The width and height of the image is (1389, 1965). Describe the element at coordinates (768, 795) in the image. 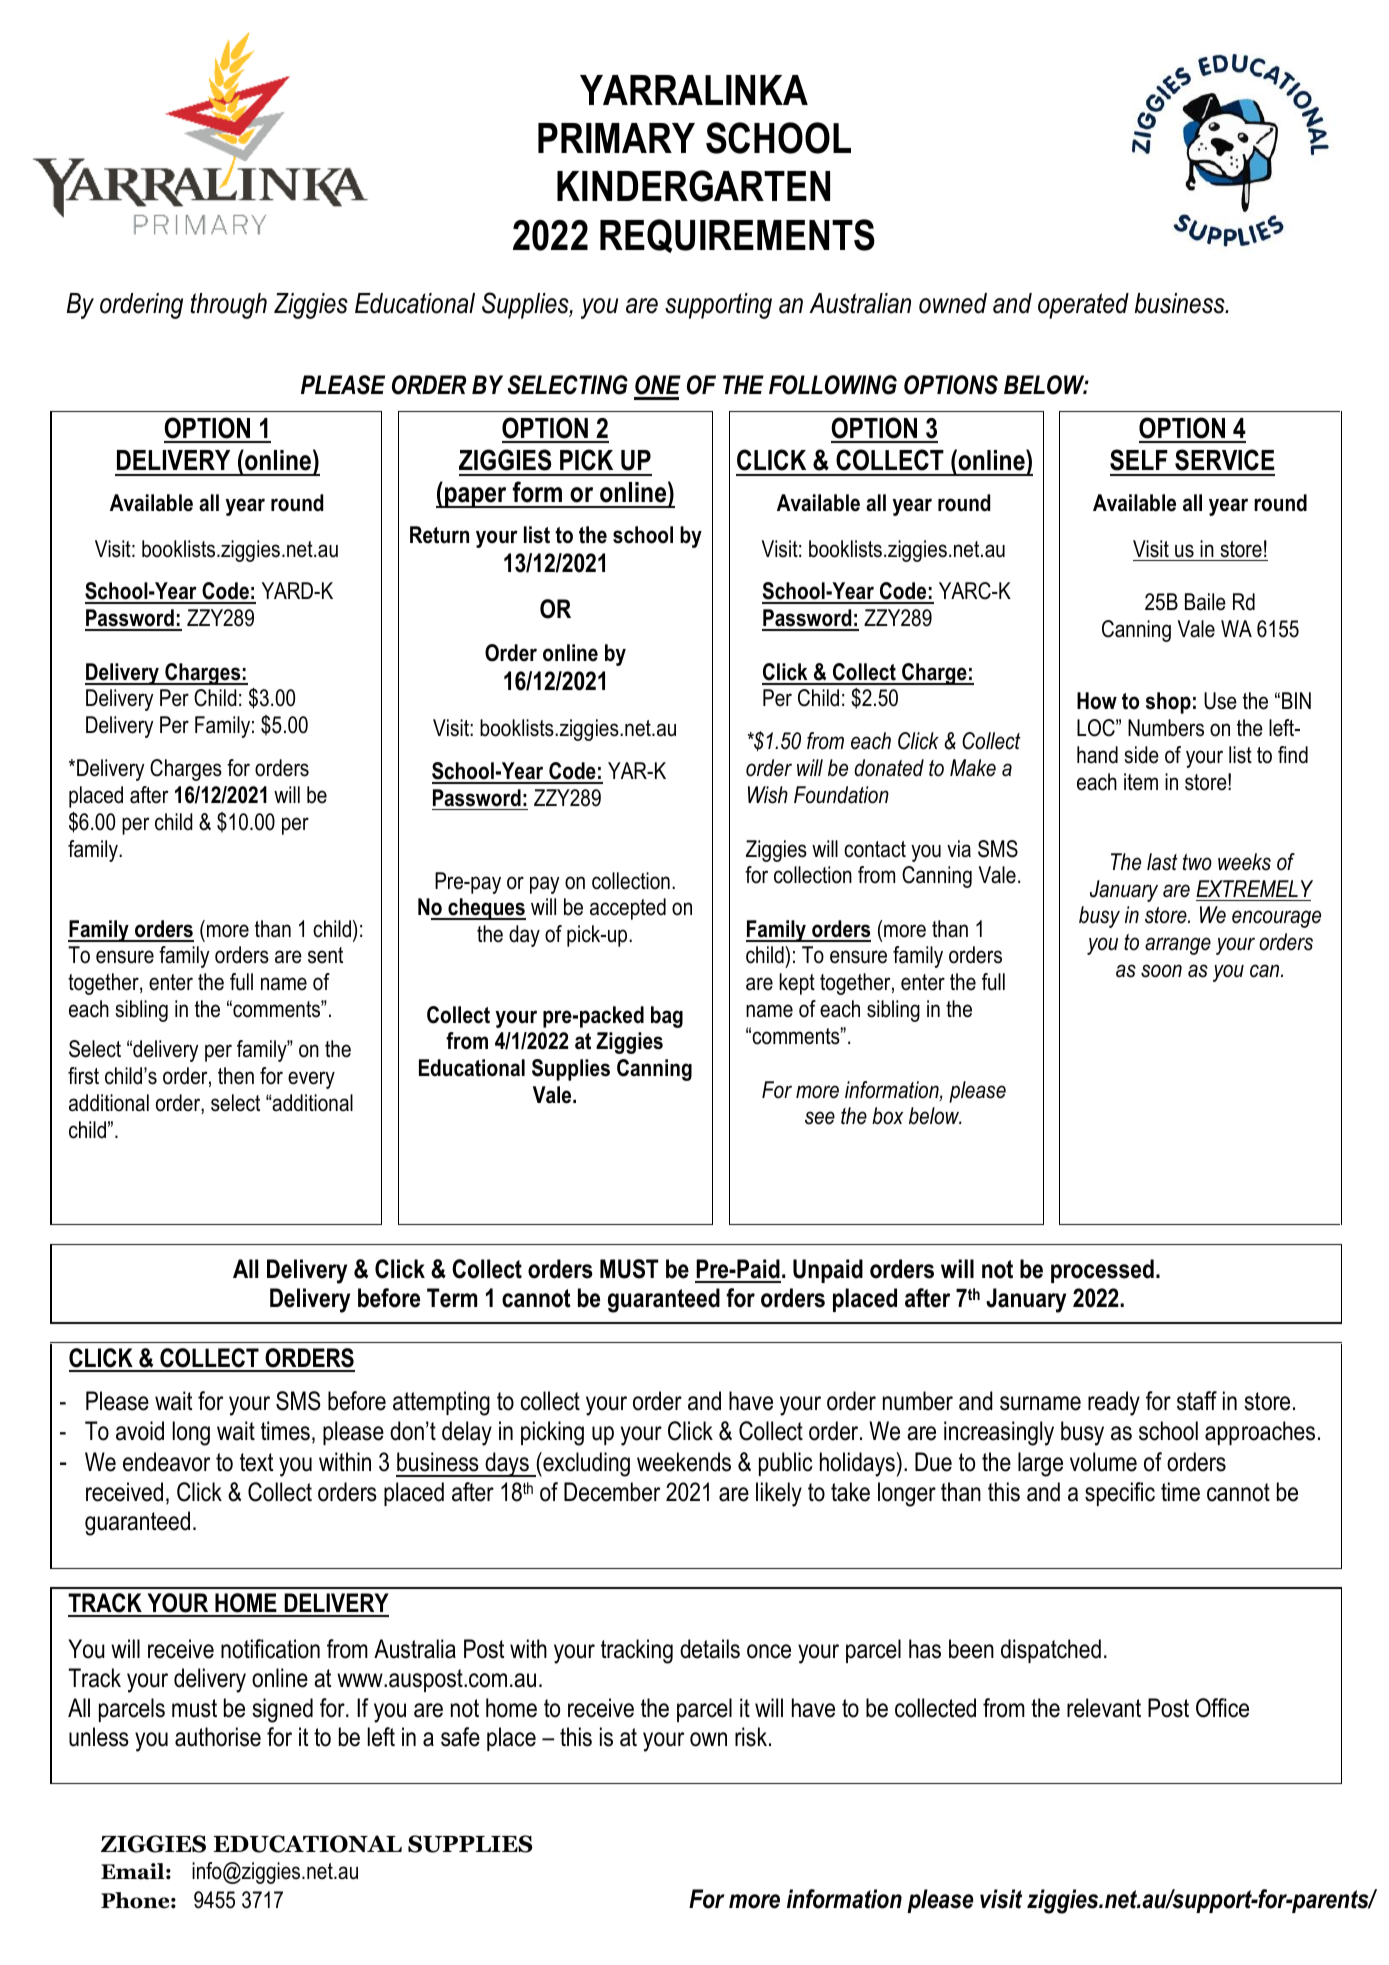

I see `Wish` at that location.
